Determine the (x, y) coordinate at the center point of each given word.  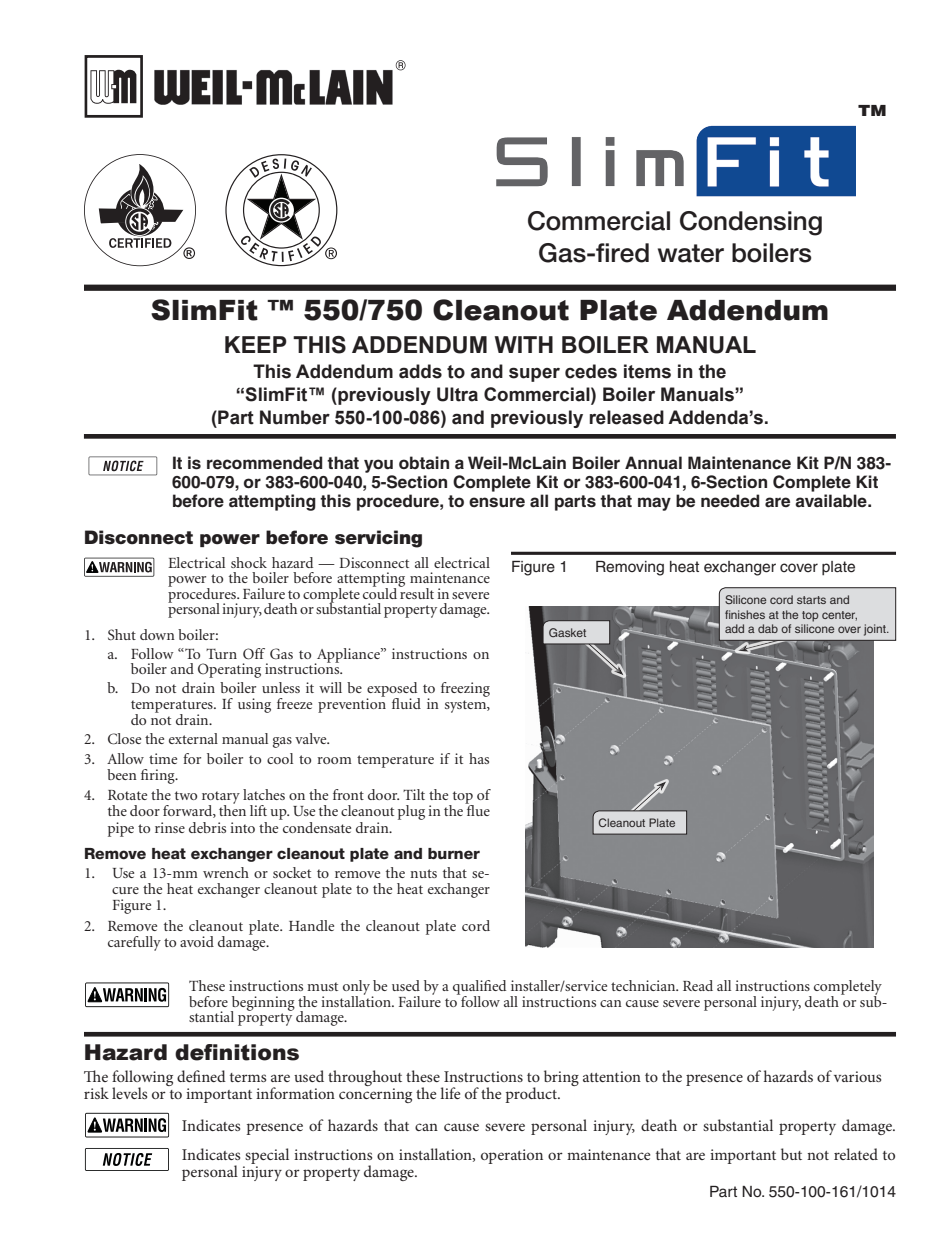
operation (512, 1156)
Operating (229, 670)
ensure (497, 502)
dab (768, 628)
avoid (197, 941)
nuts (423, 873)
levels (129, 1093)
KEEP (256, 344)
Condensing (751, 223)
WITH (524, 344)
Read (698, 985)
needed (730, 501)
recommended (264, 463)
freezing (465, 689)
